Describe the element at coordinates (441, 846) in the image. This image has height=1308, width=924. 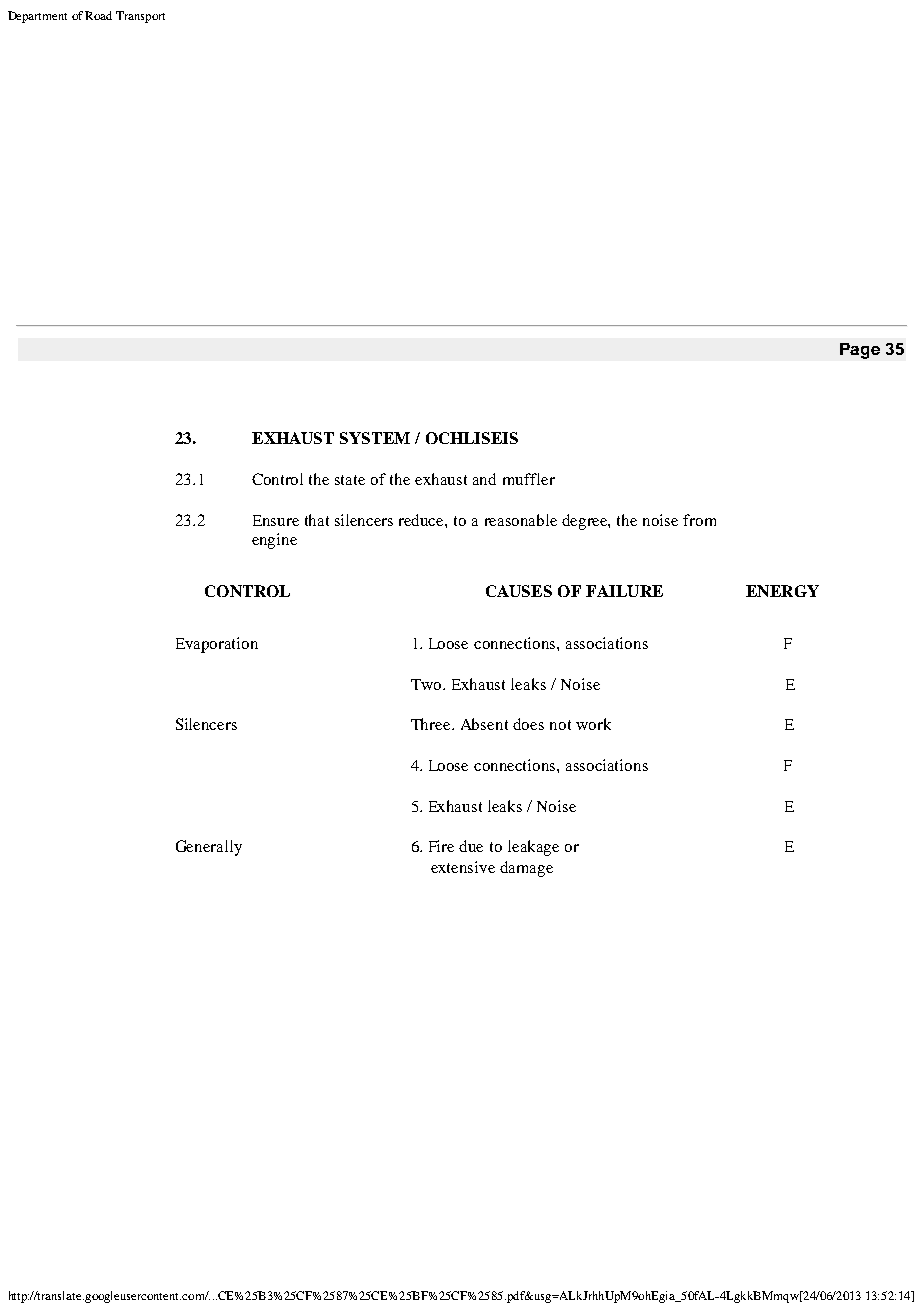
I see `Fire` at that location.
